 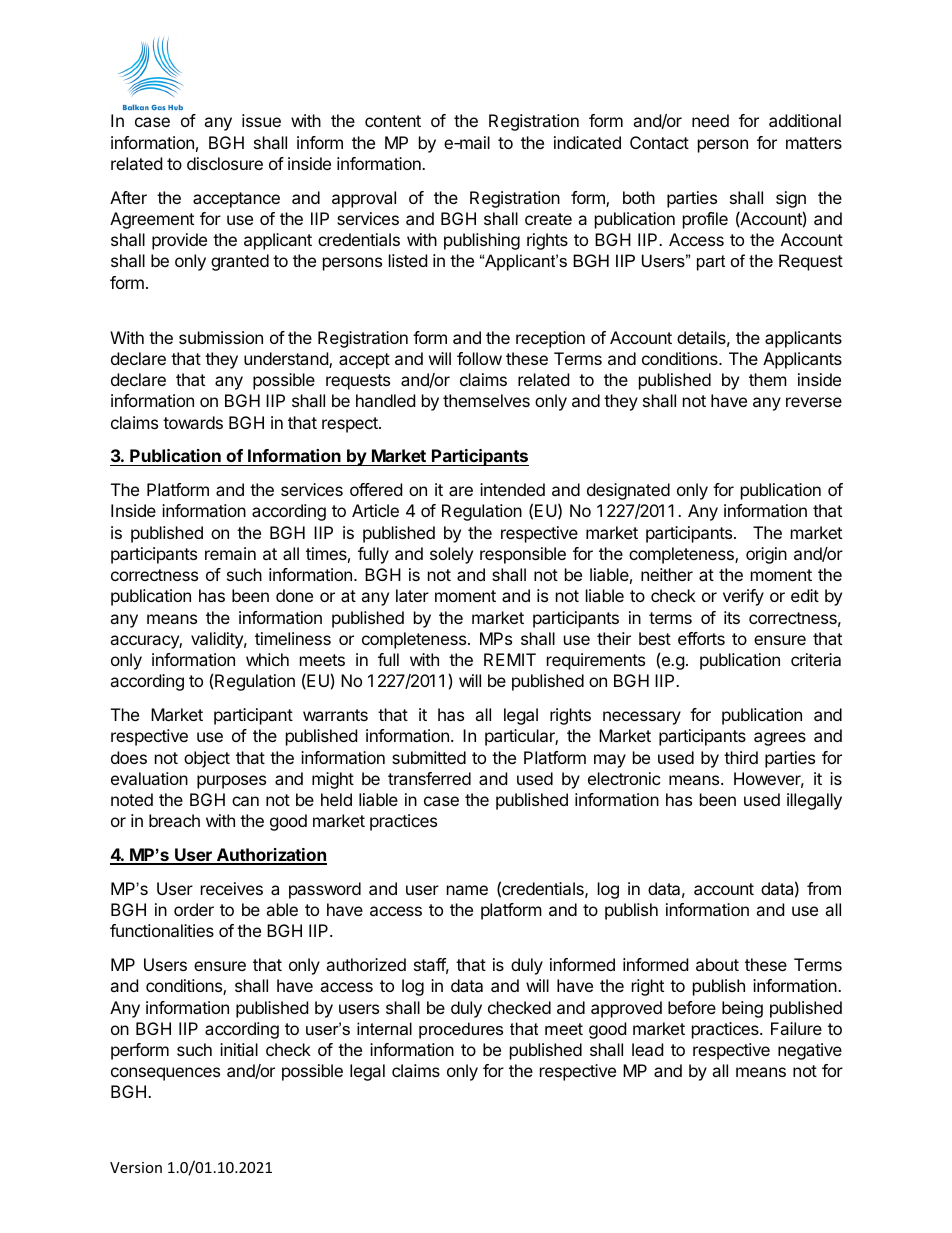 What do you see at coordinates (393, 121) in the screenshot?
I see `content` at bounding box center [393, 121].
